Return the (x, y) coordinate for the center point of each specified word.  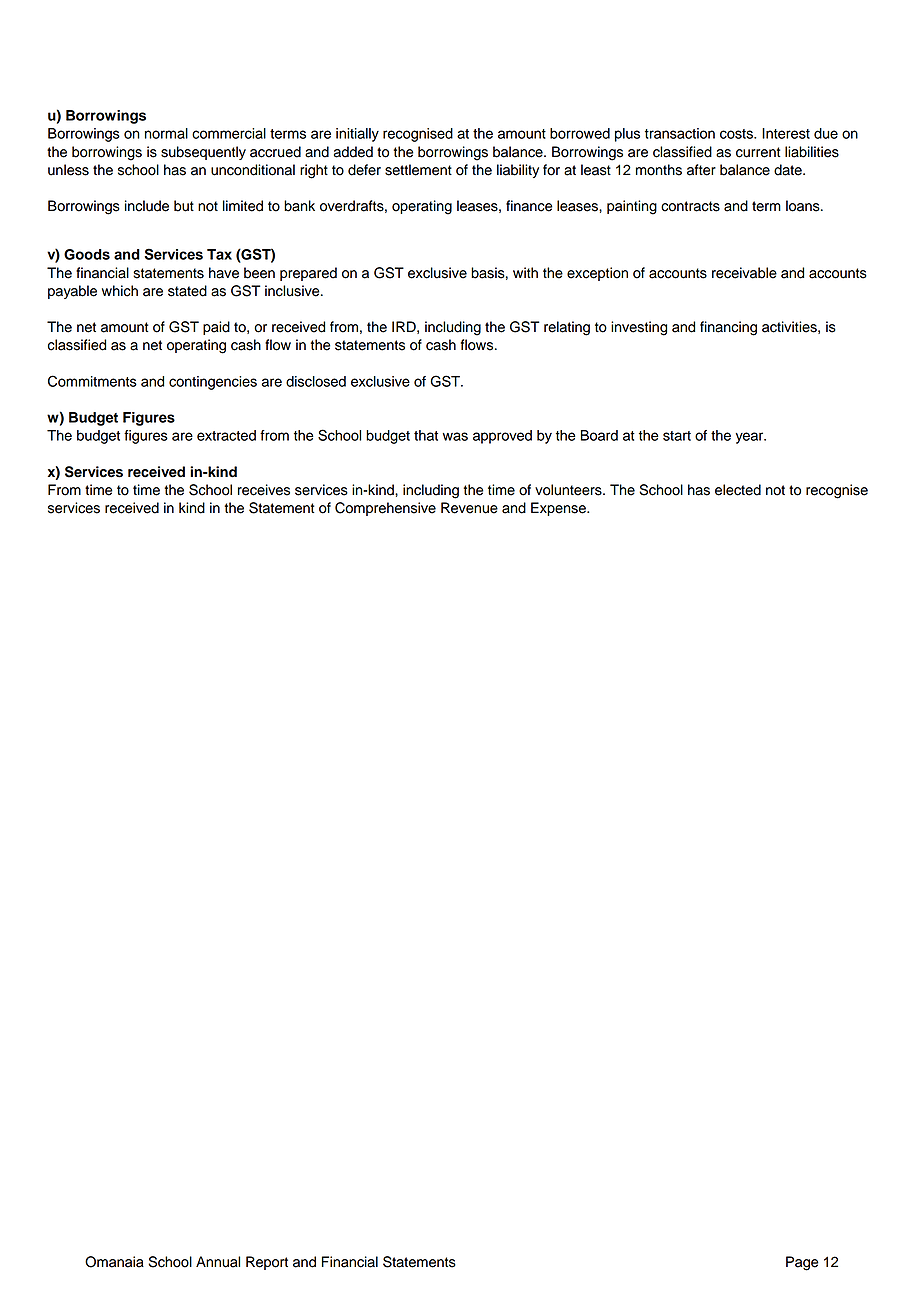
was (455, 436)
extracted (226, 435)
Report (267, 1263)
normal (166, 133)
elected (738, 490)
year (751, 438)
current (758, 152)
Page (802, 1263)
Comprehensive (385, 509)
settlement (418, 170)
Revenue (469, 508)
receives (264, 490)
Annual (218, 1262)
